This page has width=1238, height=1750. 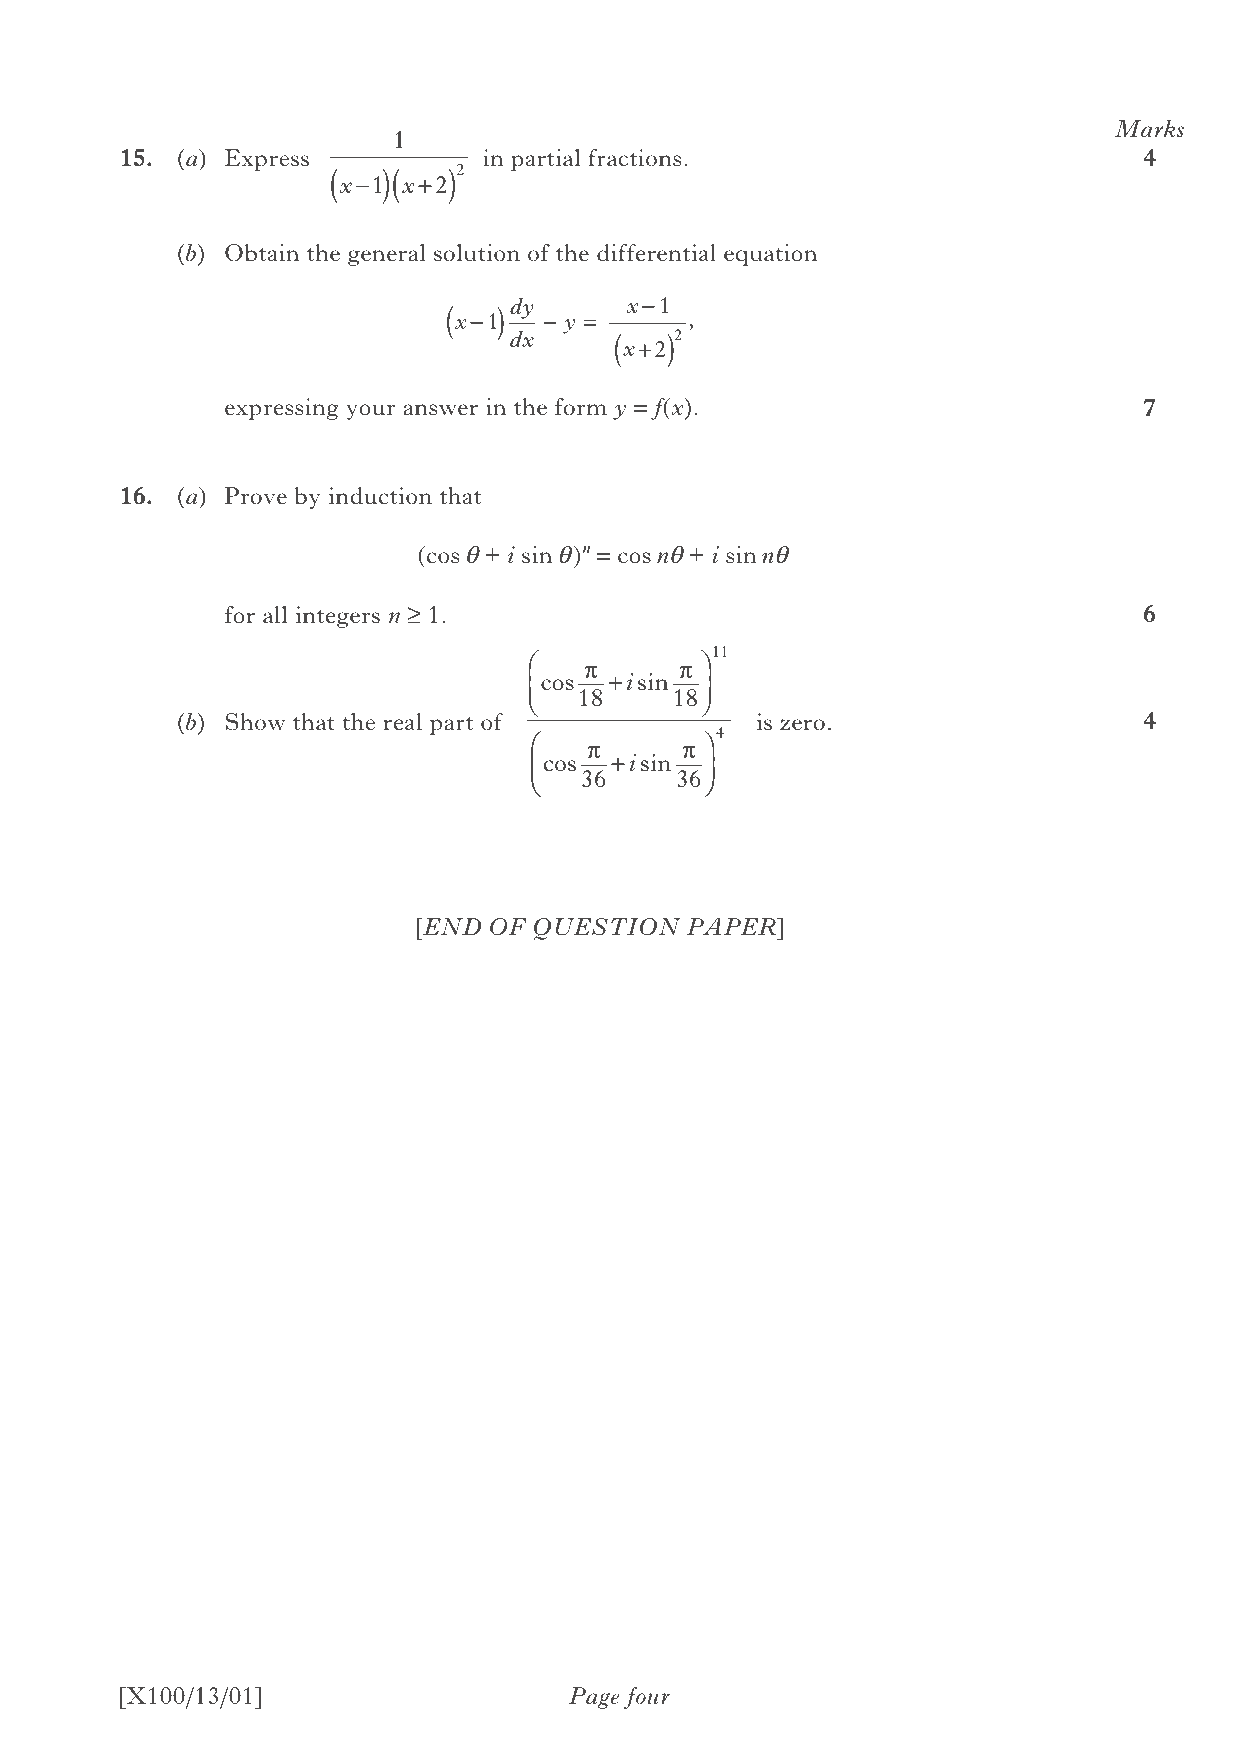 I want to click on integers, so click(x=338, y=617).
